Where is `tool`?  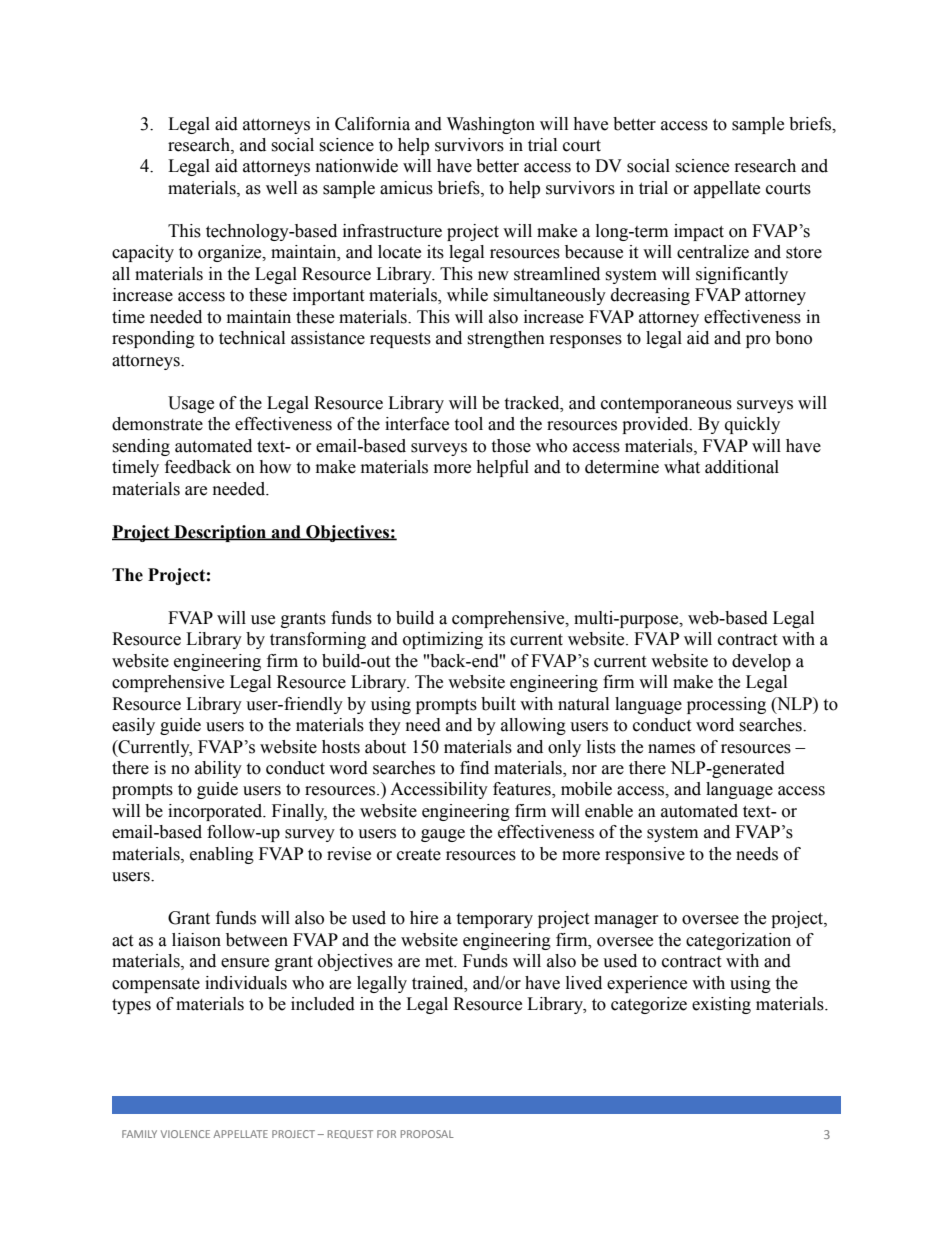
tool is located at coordinates (468, 424).
